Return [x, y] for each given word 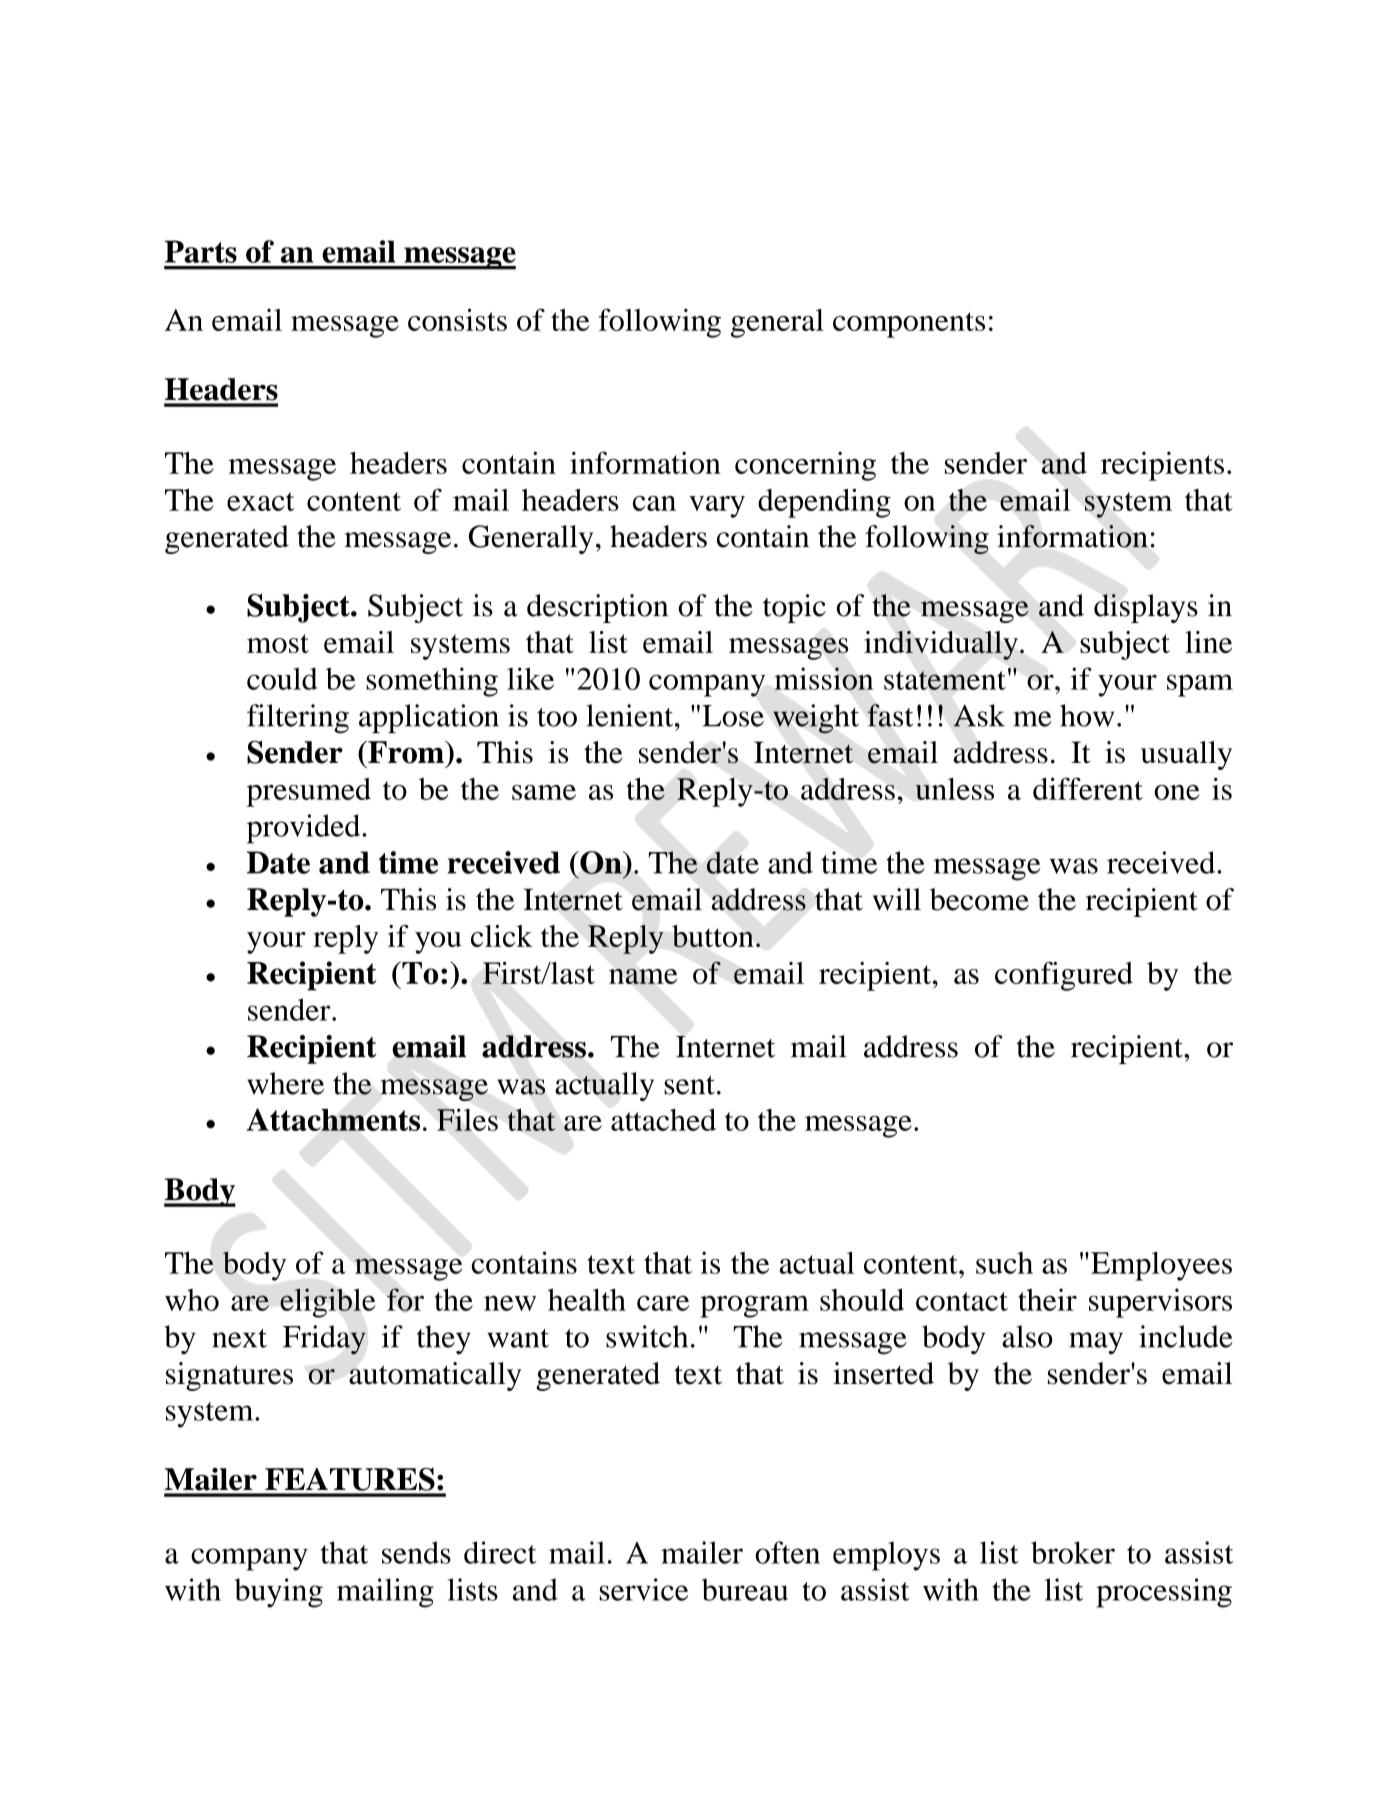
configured [1064, 976]
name [643, 976]
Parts [201, 251]
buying [279, 1593]
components [909, 325]
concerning [805, 466]
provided [305, 829]
